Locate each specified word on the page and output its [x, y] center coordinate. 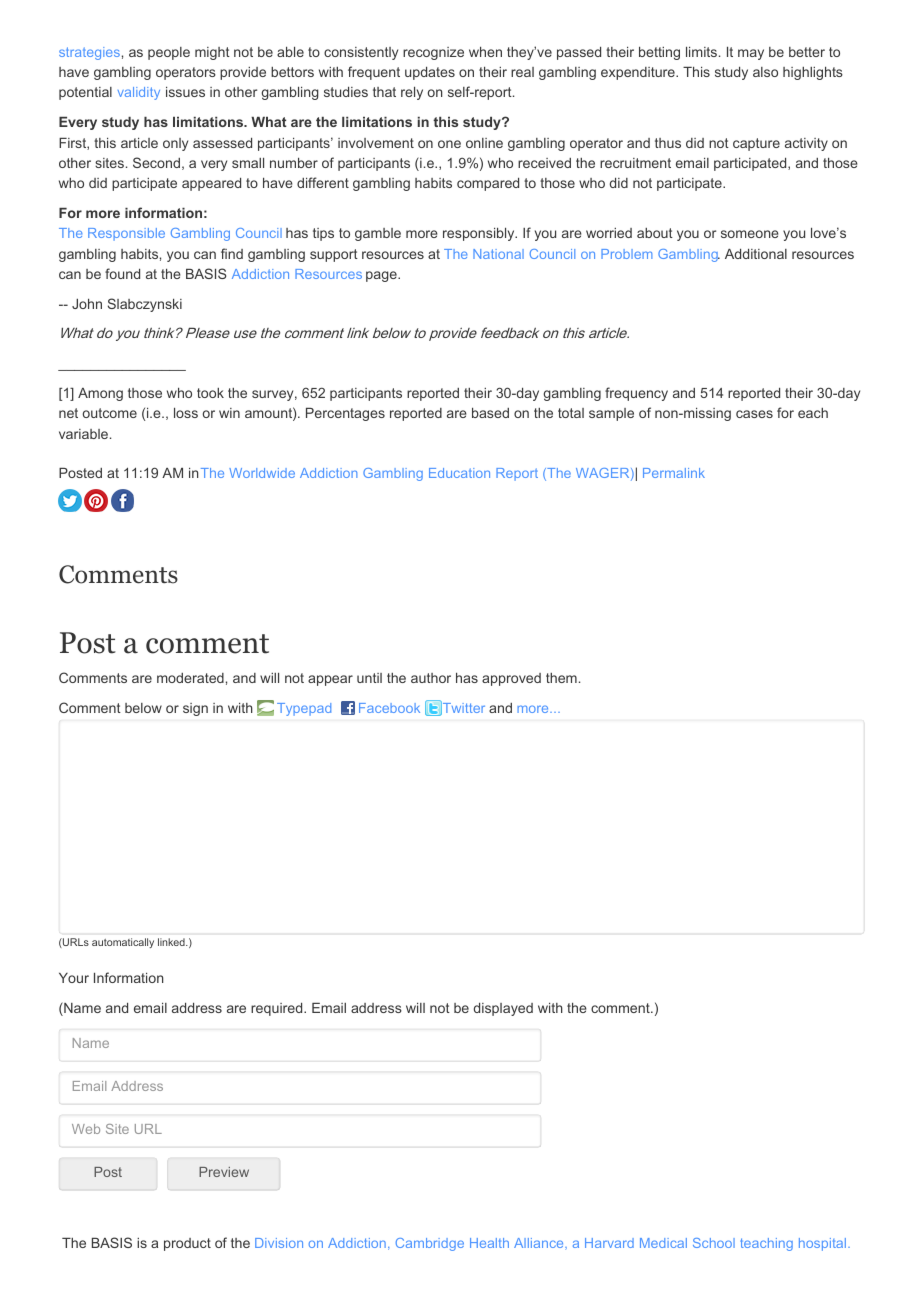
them [561, 678]
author [431, 678]
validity [139, 93]
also [765, 72]
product [187, 1244]
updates [430, 73]
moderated [190, 678]
